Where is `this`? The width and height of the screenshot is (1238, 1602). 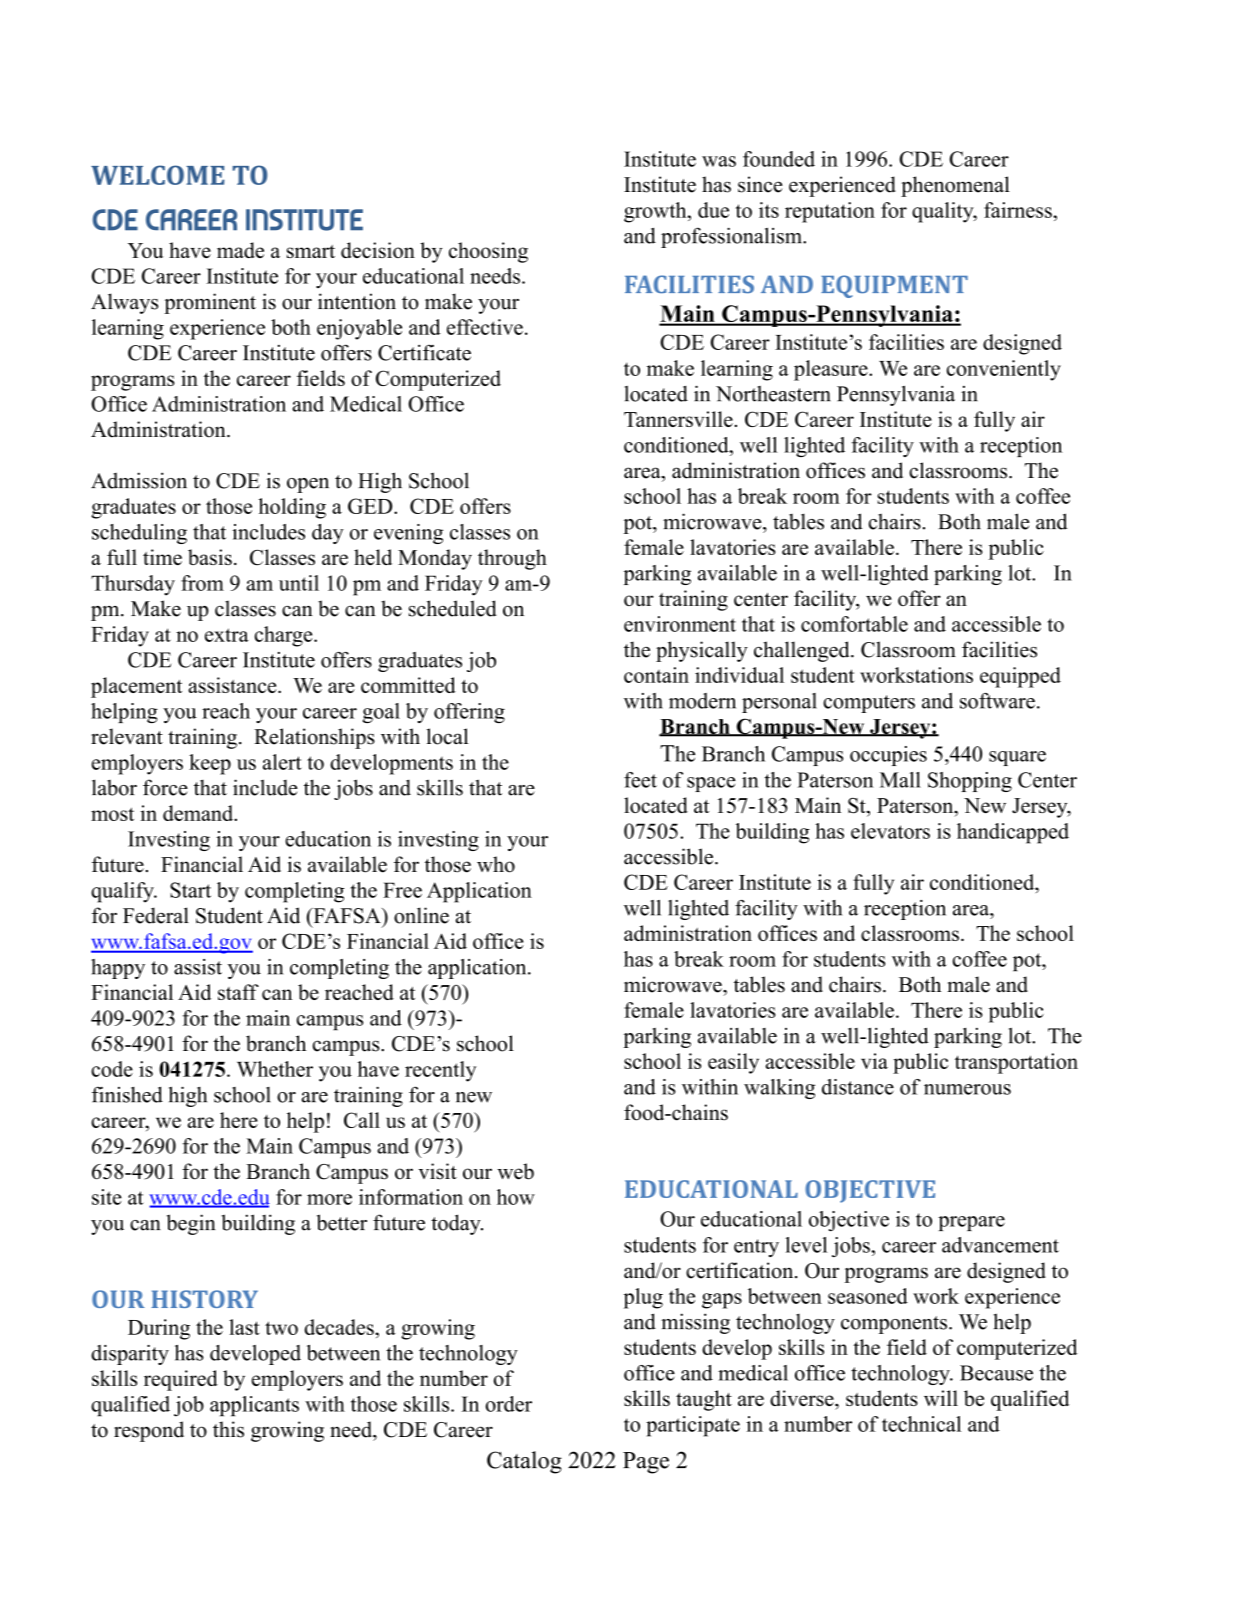
this is located at coordinates (228, 1429).
